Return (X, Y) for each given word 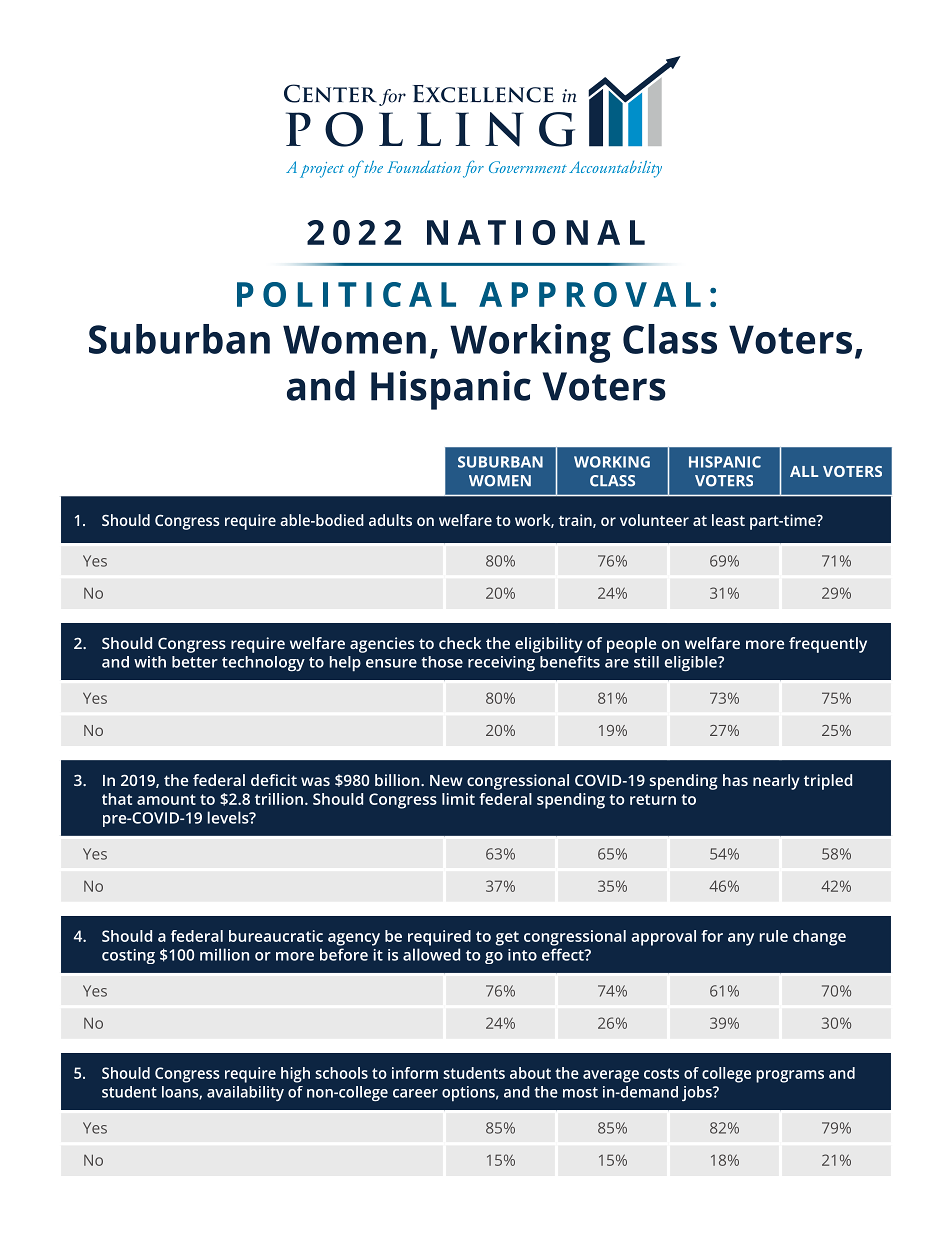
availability (245, 1093)
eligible (692, 663)
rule (774, 936)
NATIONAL (536, 232)
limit (458, 799)
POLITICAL (346, 294)
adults (390, 520)
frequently (828, 645)
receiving (501, 663)
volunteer (654, 520)
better (195, 662)
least (728, 520)
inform (415, 1073)
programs (790, 1076)
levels (229, 817)
